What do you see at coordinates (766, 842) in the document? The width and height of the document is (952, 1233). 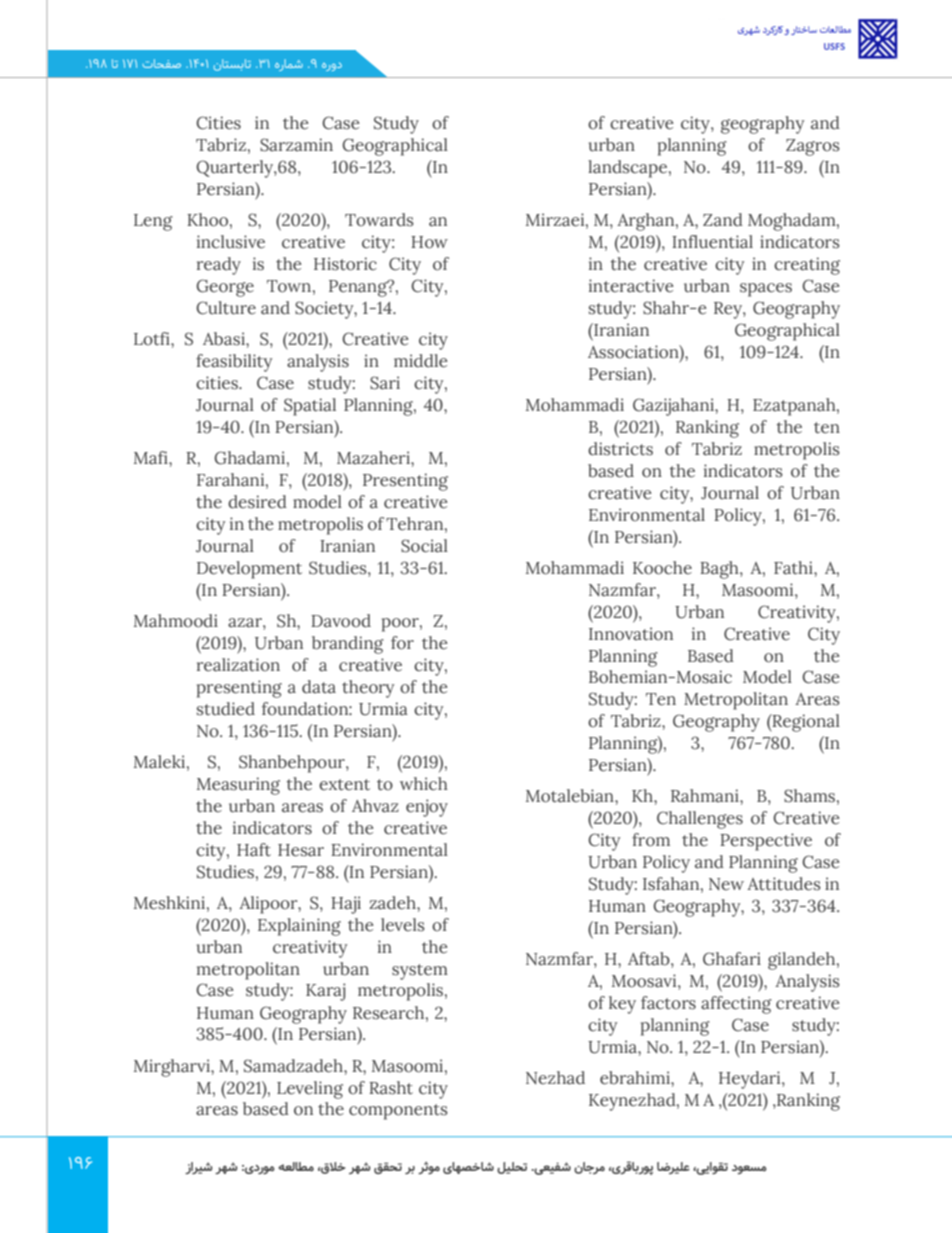 I see `Perspective` at bounding box center [766, 842].
